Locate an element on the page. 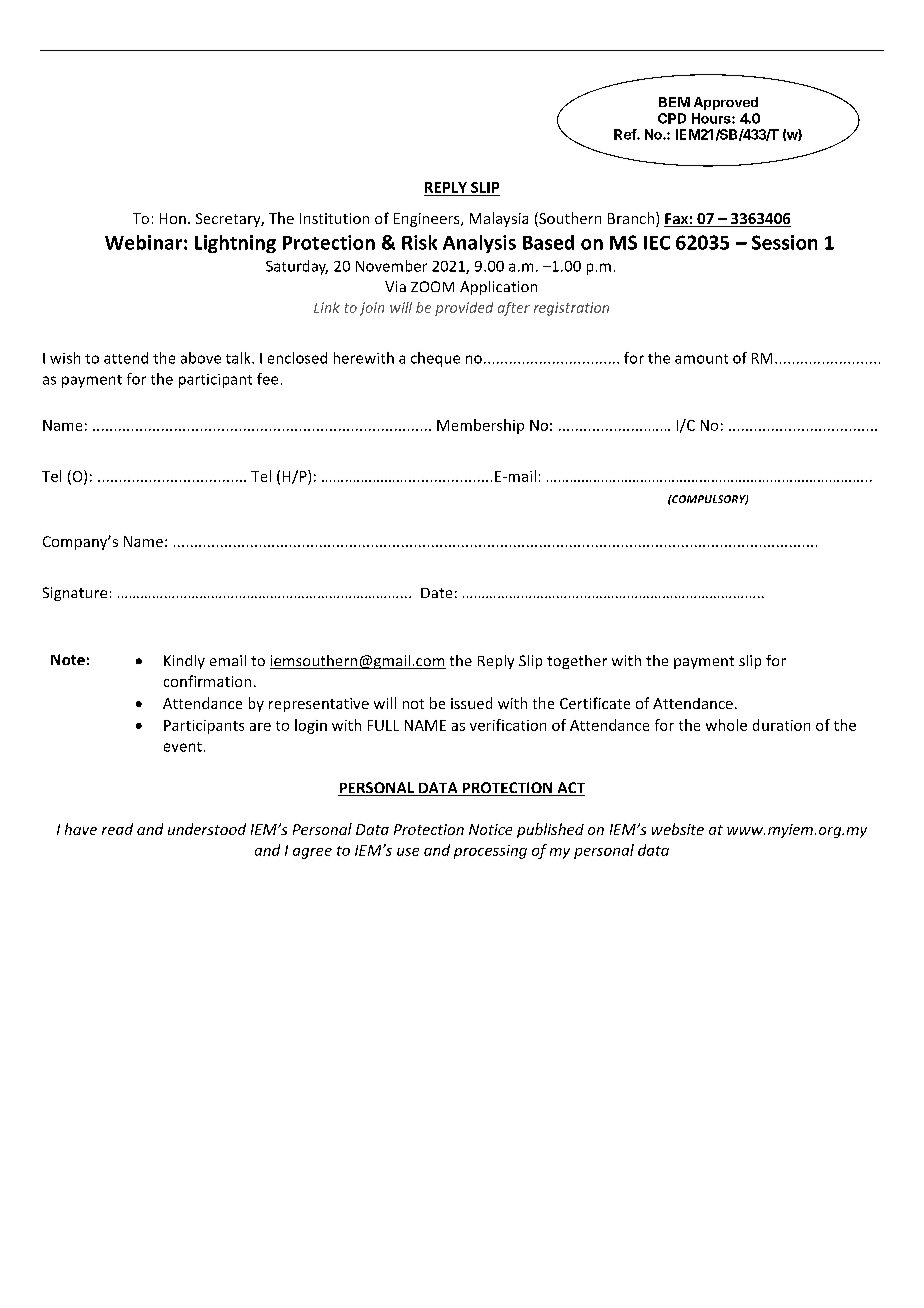  Engineers is located at coordinates (428, 220).
